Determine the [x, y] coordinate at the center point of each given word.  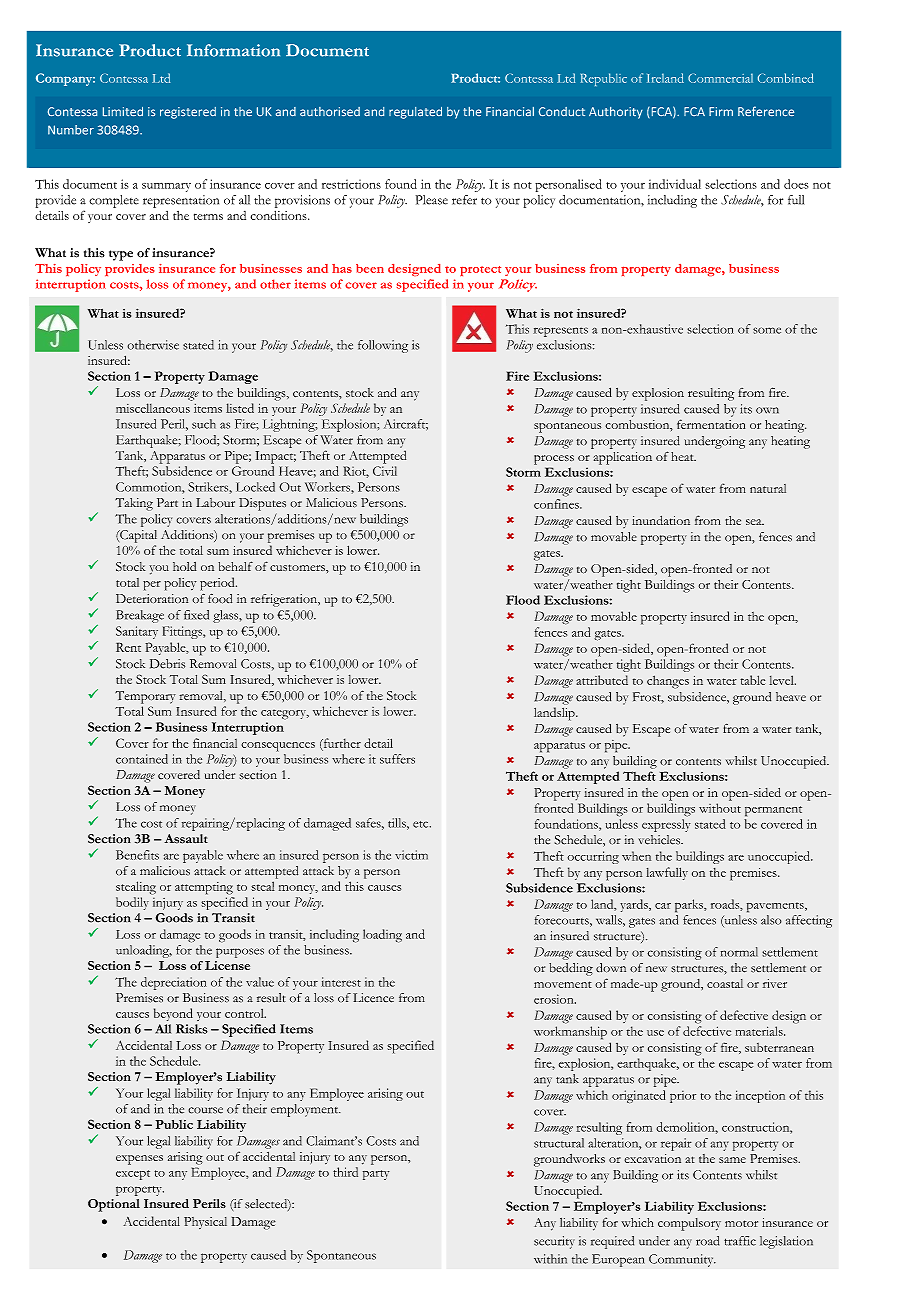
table [752, 680]
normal [739, 952]
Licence [373, 998]
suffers [397, 759]
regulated [415, 113]
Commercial [720, 78]
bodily [132, 903]
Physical [205, 1223]
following [383, 346]
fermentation [711, 424]
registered [188, 113]
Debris [167, 664]
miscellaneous [153, 408]
